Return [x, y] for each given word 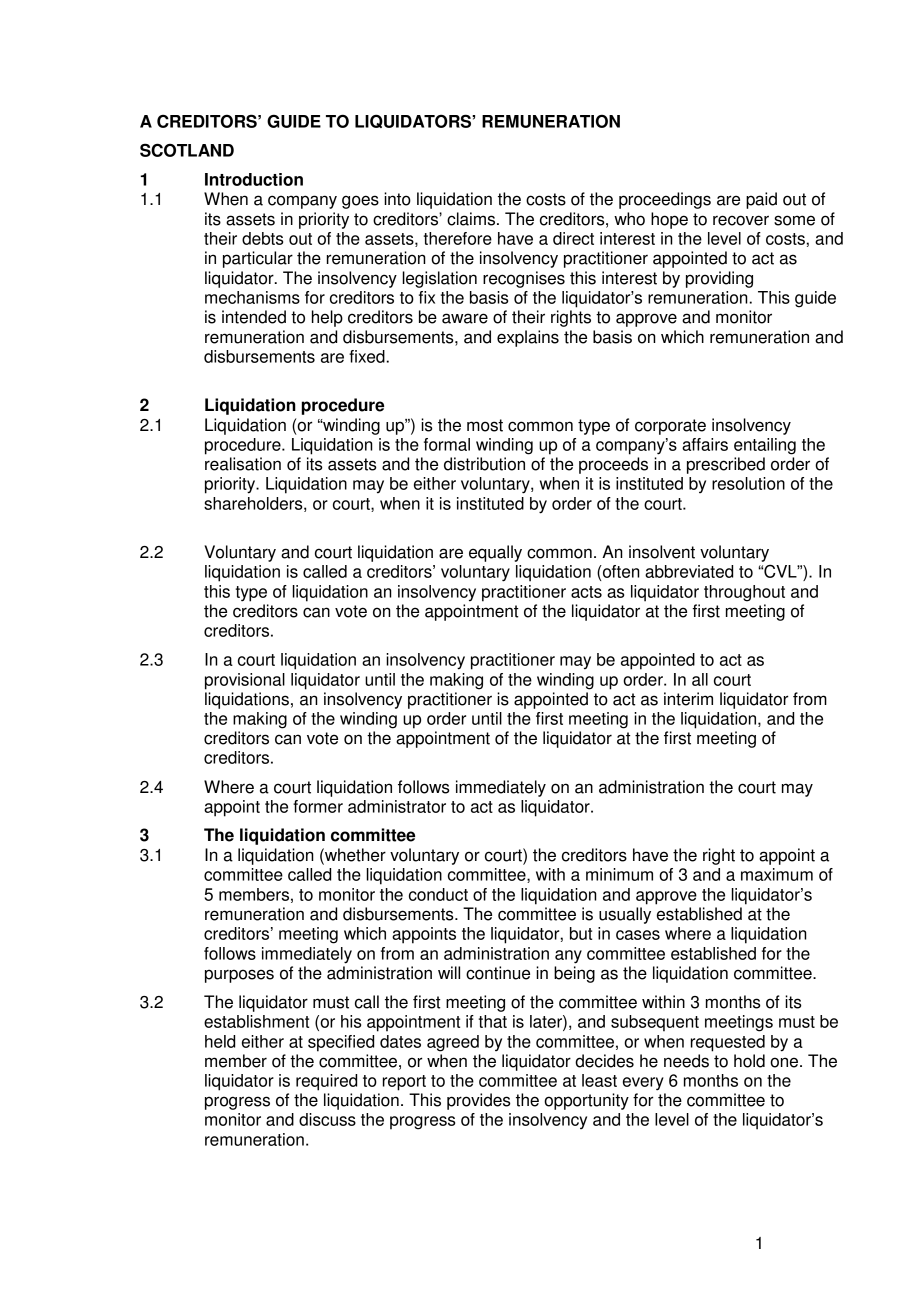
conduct [438, 894]
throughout [744, 593]
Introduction [254, 179]
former [318, 806]
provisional [245, 681]
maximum [777, 874]
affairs [705, 444]
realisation [243, 464]
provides [479, 1101]
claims [472, 219]
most [485, 425]
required [326, 1082]
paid [761, 200]
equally [495, 553]
